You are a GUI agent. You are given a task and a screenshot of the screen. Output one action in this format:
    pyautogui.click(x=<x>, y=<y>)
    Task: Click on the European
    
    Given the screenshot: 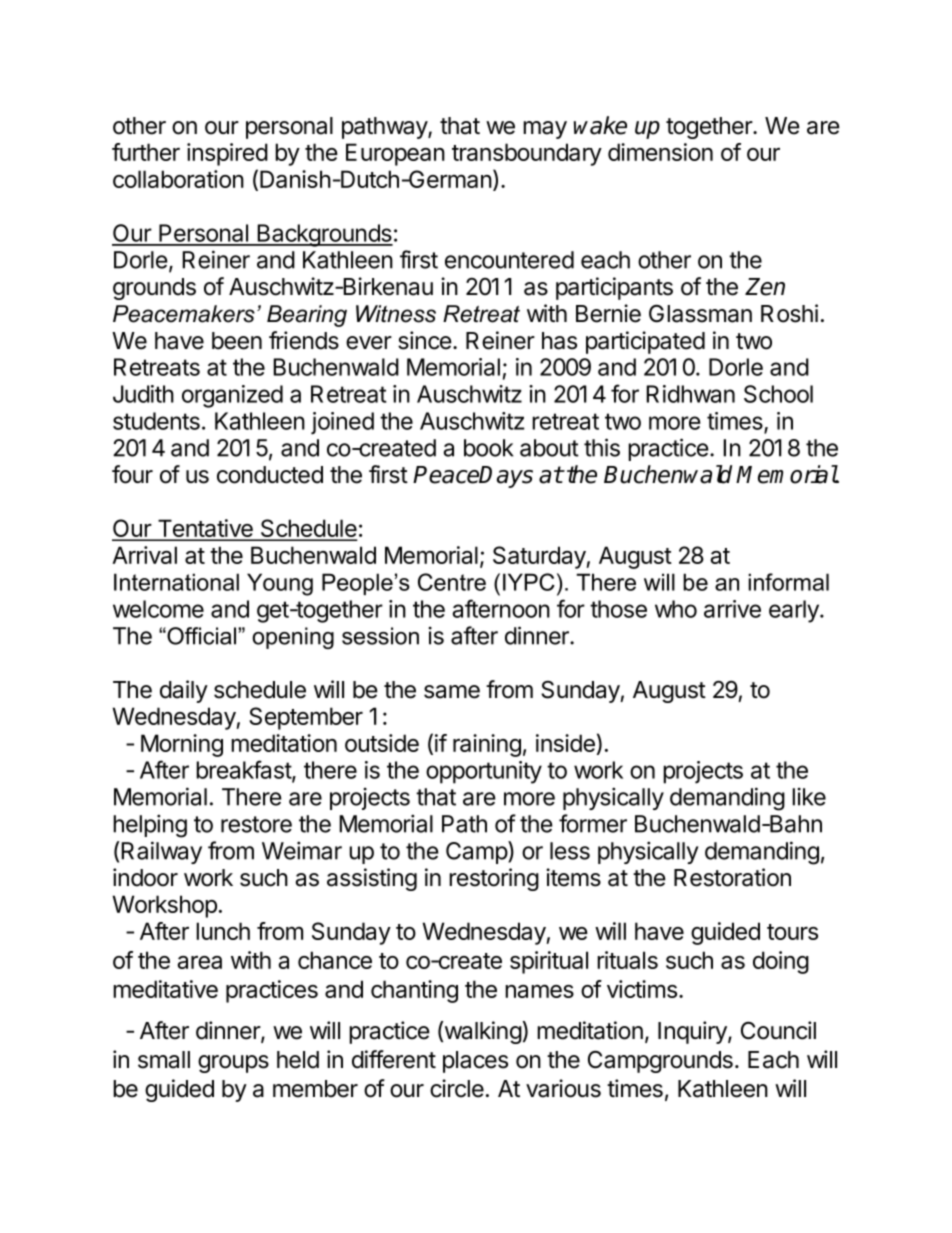 What is the action you would take?
    pyautogui.click(x=395, y=154)
